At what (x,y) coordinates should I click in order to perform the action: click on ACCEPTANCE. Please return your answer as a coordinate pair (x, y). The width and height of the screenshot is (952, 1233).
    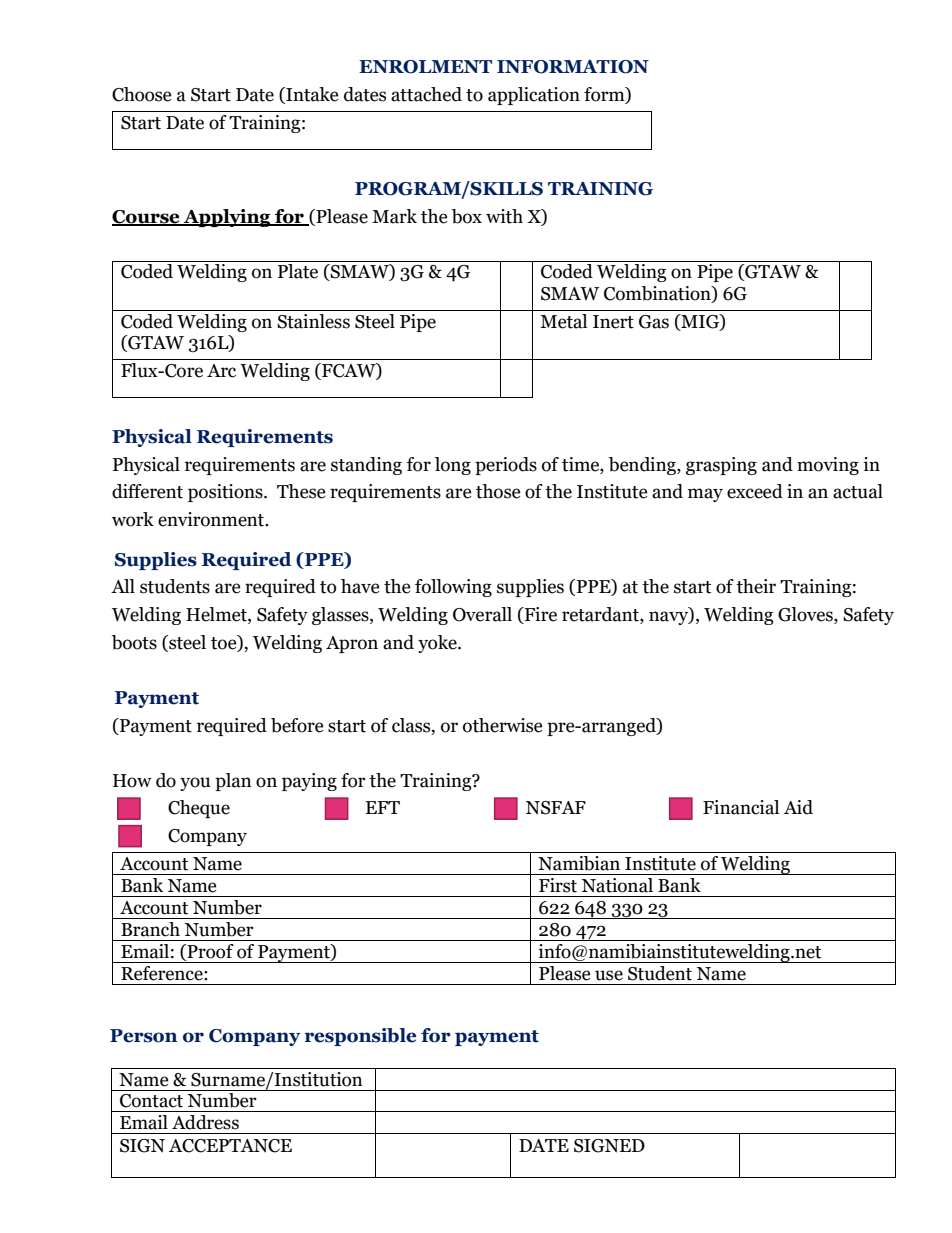
    Looking at the image, I should click on (230, 1146).
